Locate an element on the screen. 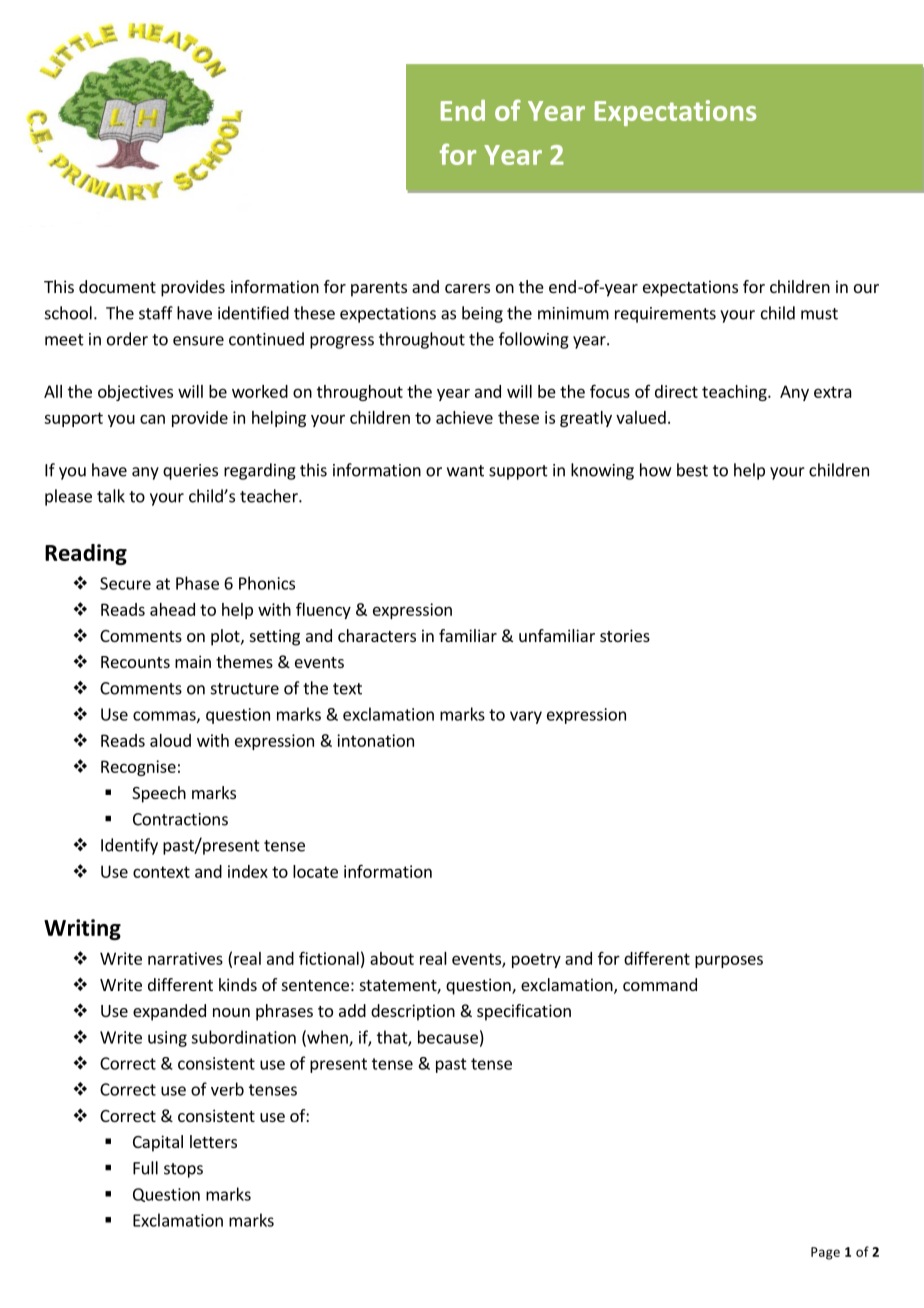  using is located at coordinates (167, 1039).
